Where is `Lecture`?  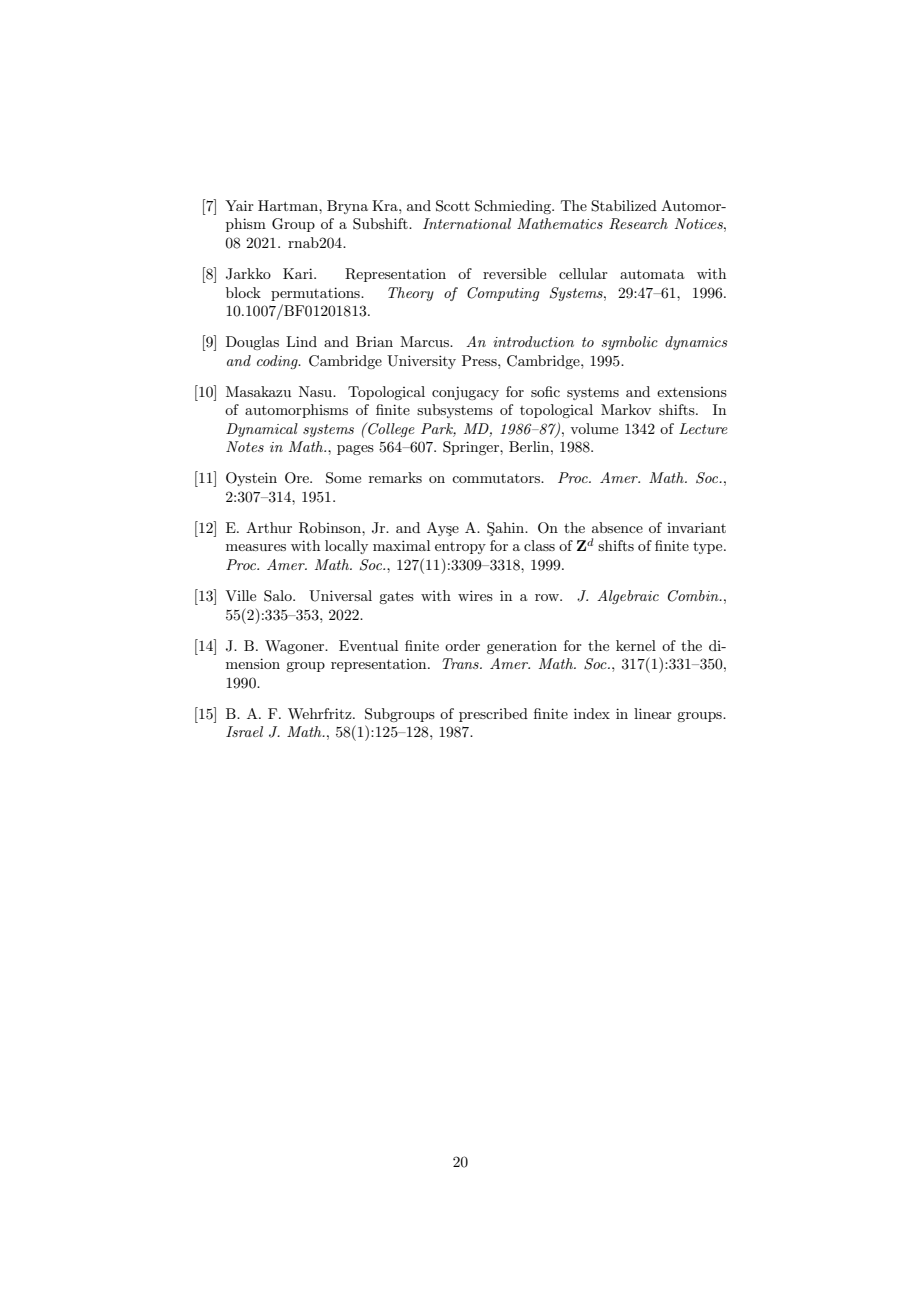
Lecture is located at coordinates (703, 428).
